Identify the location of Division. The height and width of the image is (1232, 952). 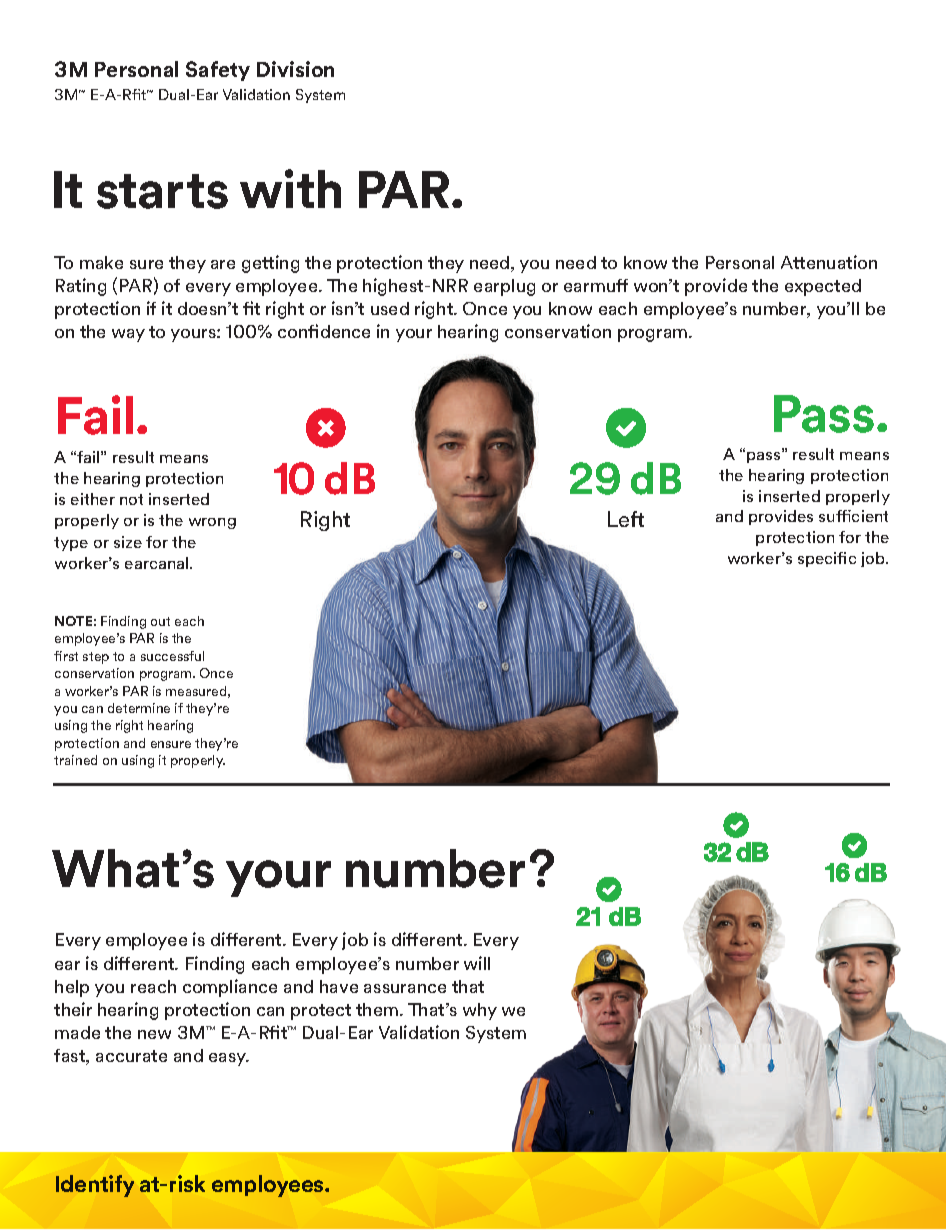
(295, 69).
